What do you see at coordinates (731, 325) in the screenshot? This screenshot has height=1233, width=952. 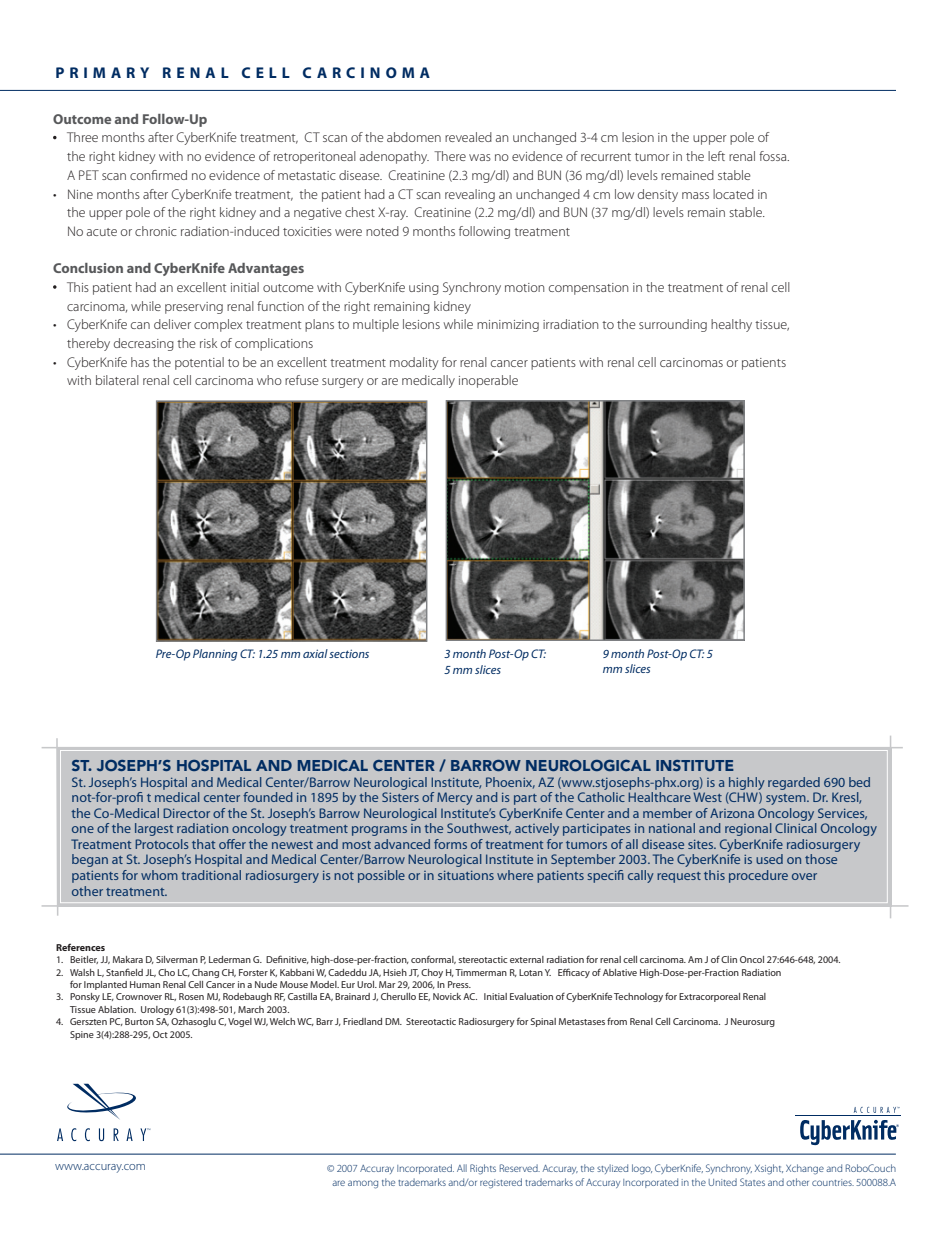 I see `healthy` at bounding box center [731, 325].
